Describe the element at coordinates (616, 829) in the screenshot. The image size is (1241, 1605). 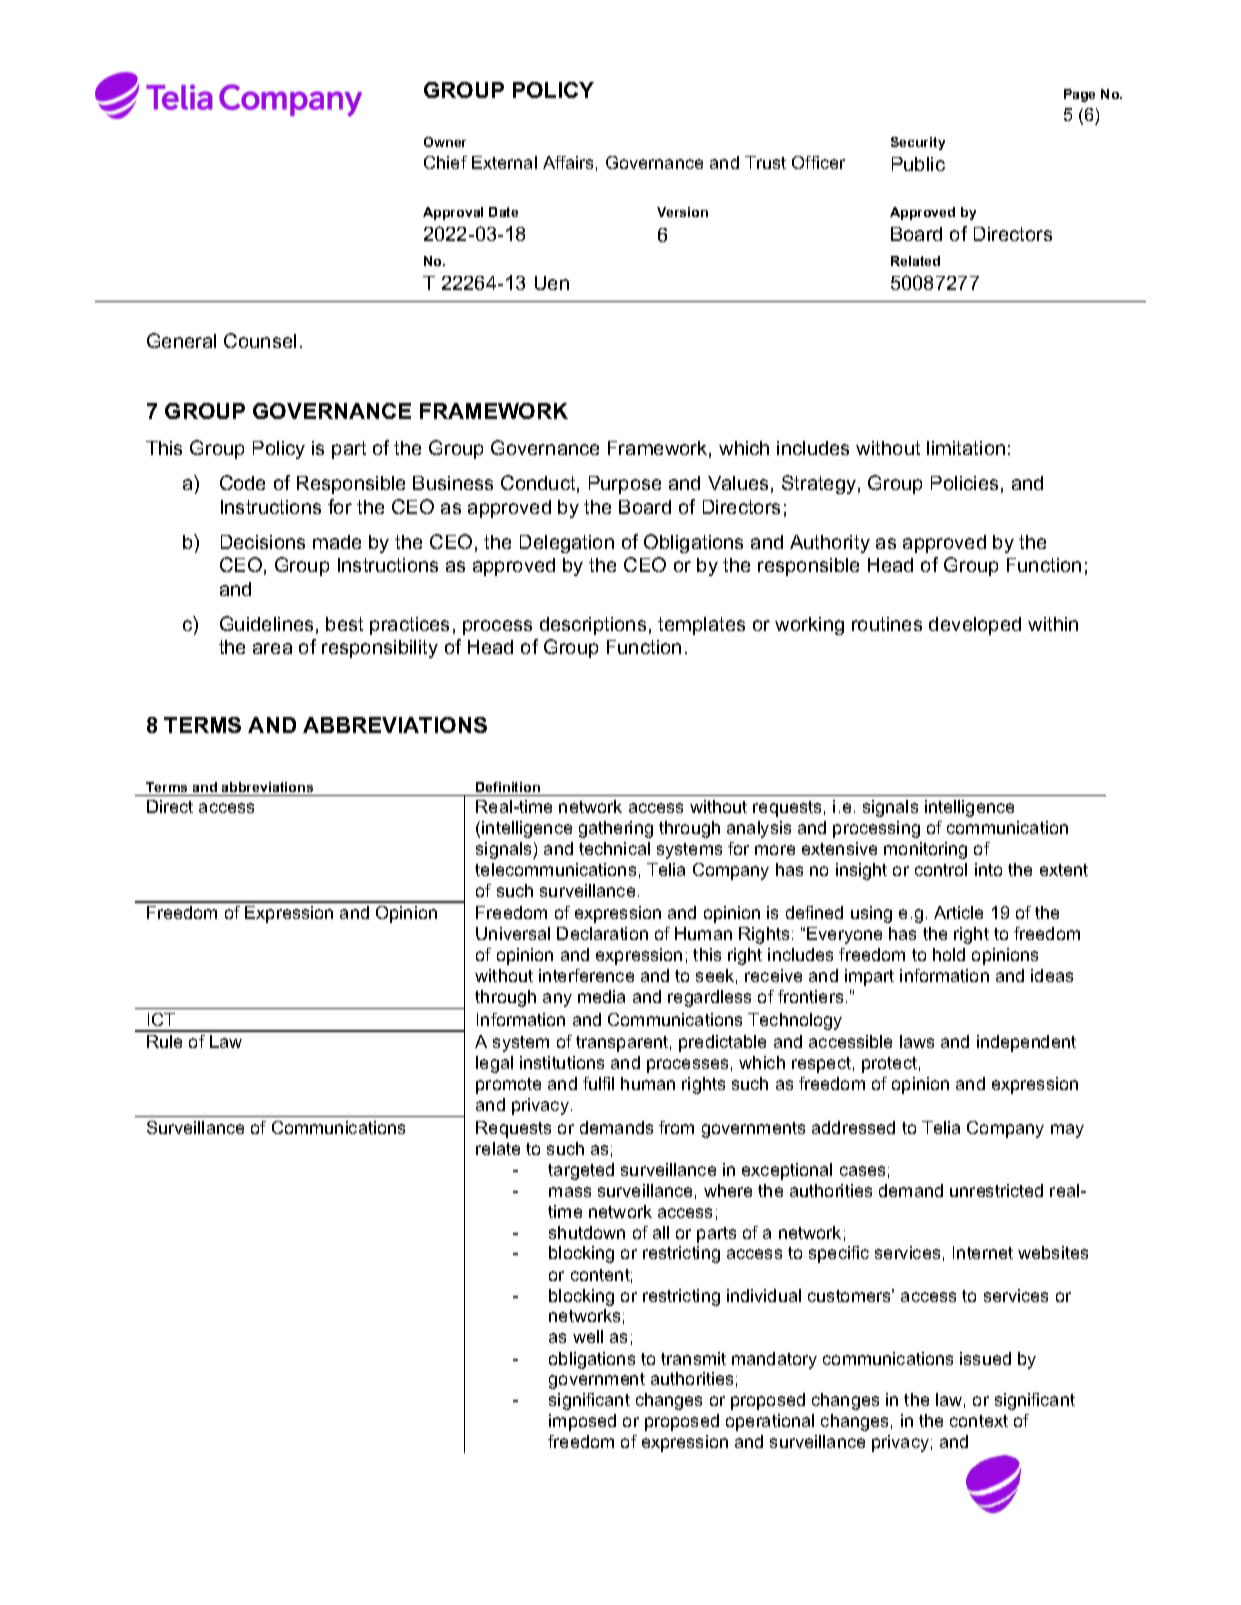
I see `gathering` at that location.
